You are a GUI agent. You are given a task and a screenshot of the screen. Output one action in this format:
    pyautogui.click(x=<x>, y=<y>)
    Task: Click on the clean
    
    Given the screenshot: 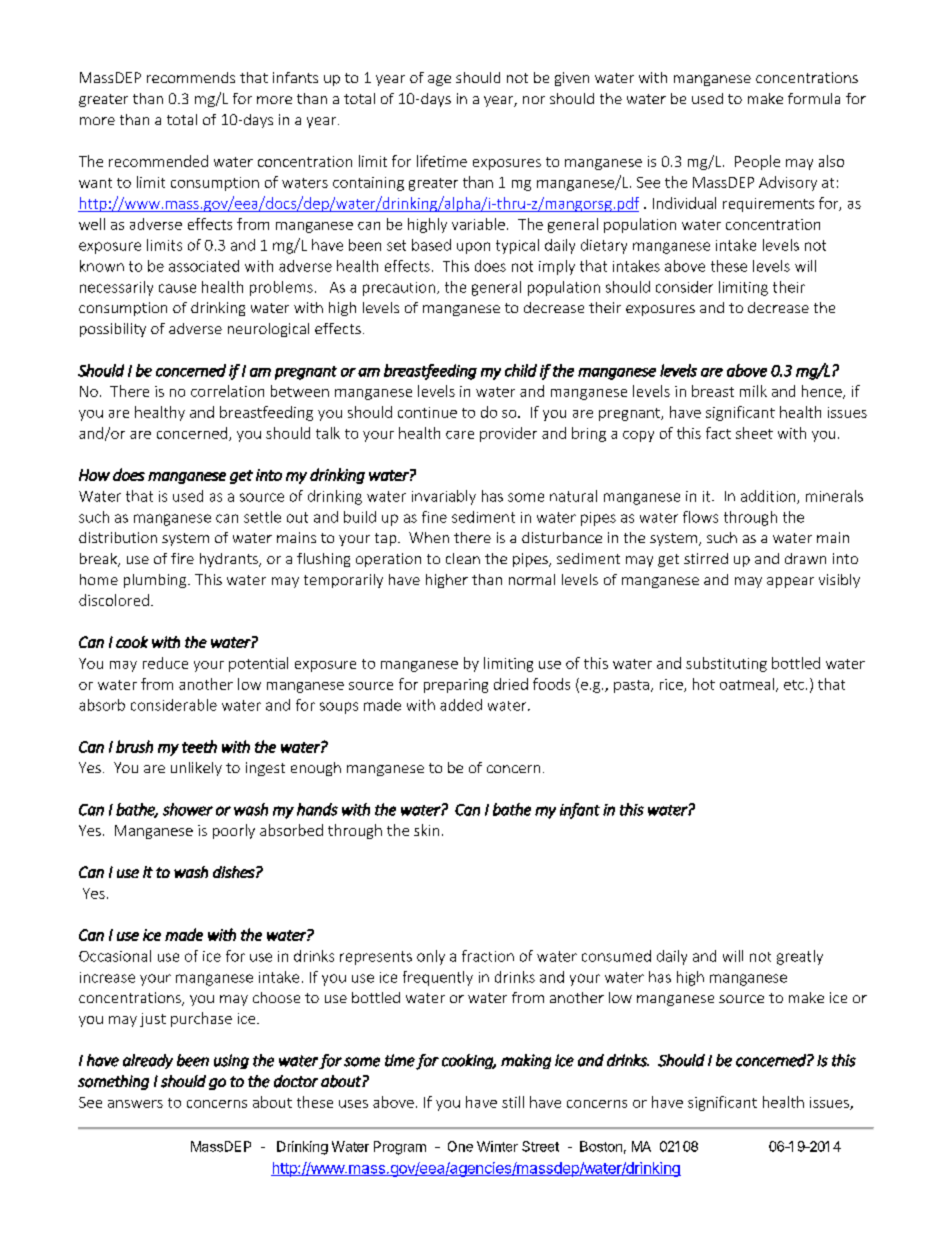 What is the action you would take?
    pyautogui.click(x=463, y=558)
